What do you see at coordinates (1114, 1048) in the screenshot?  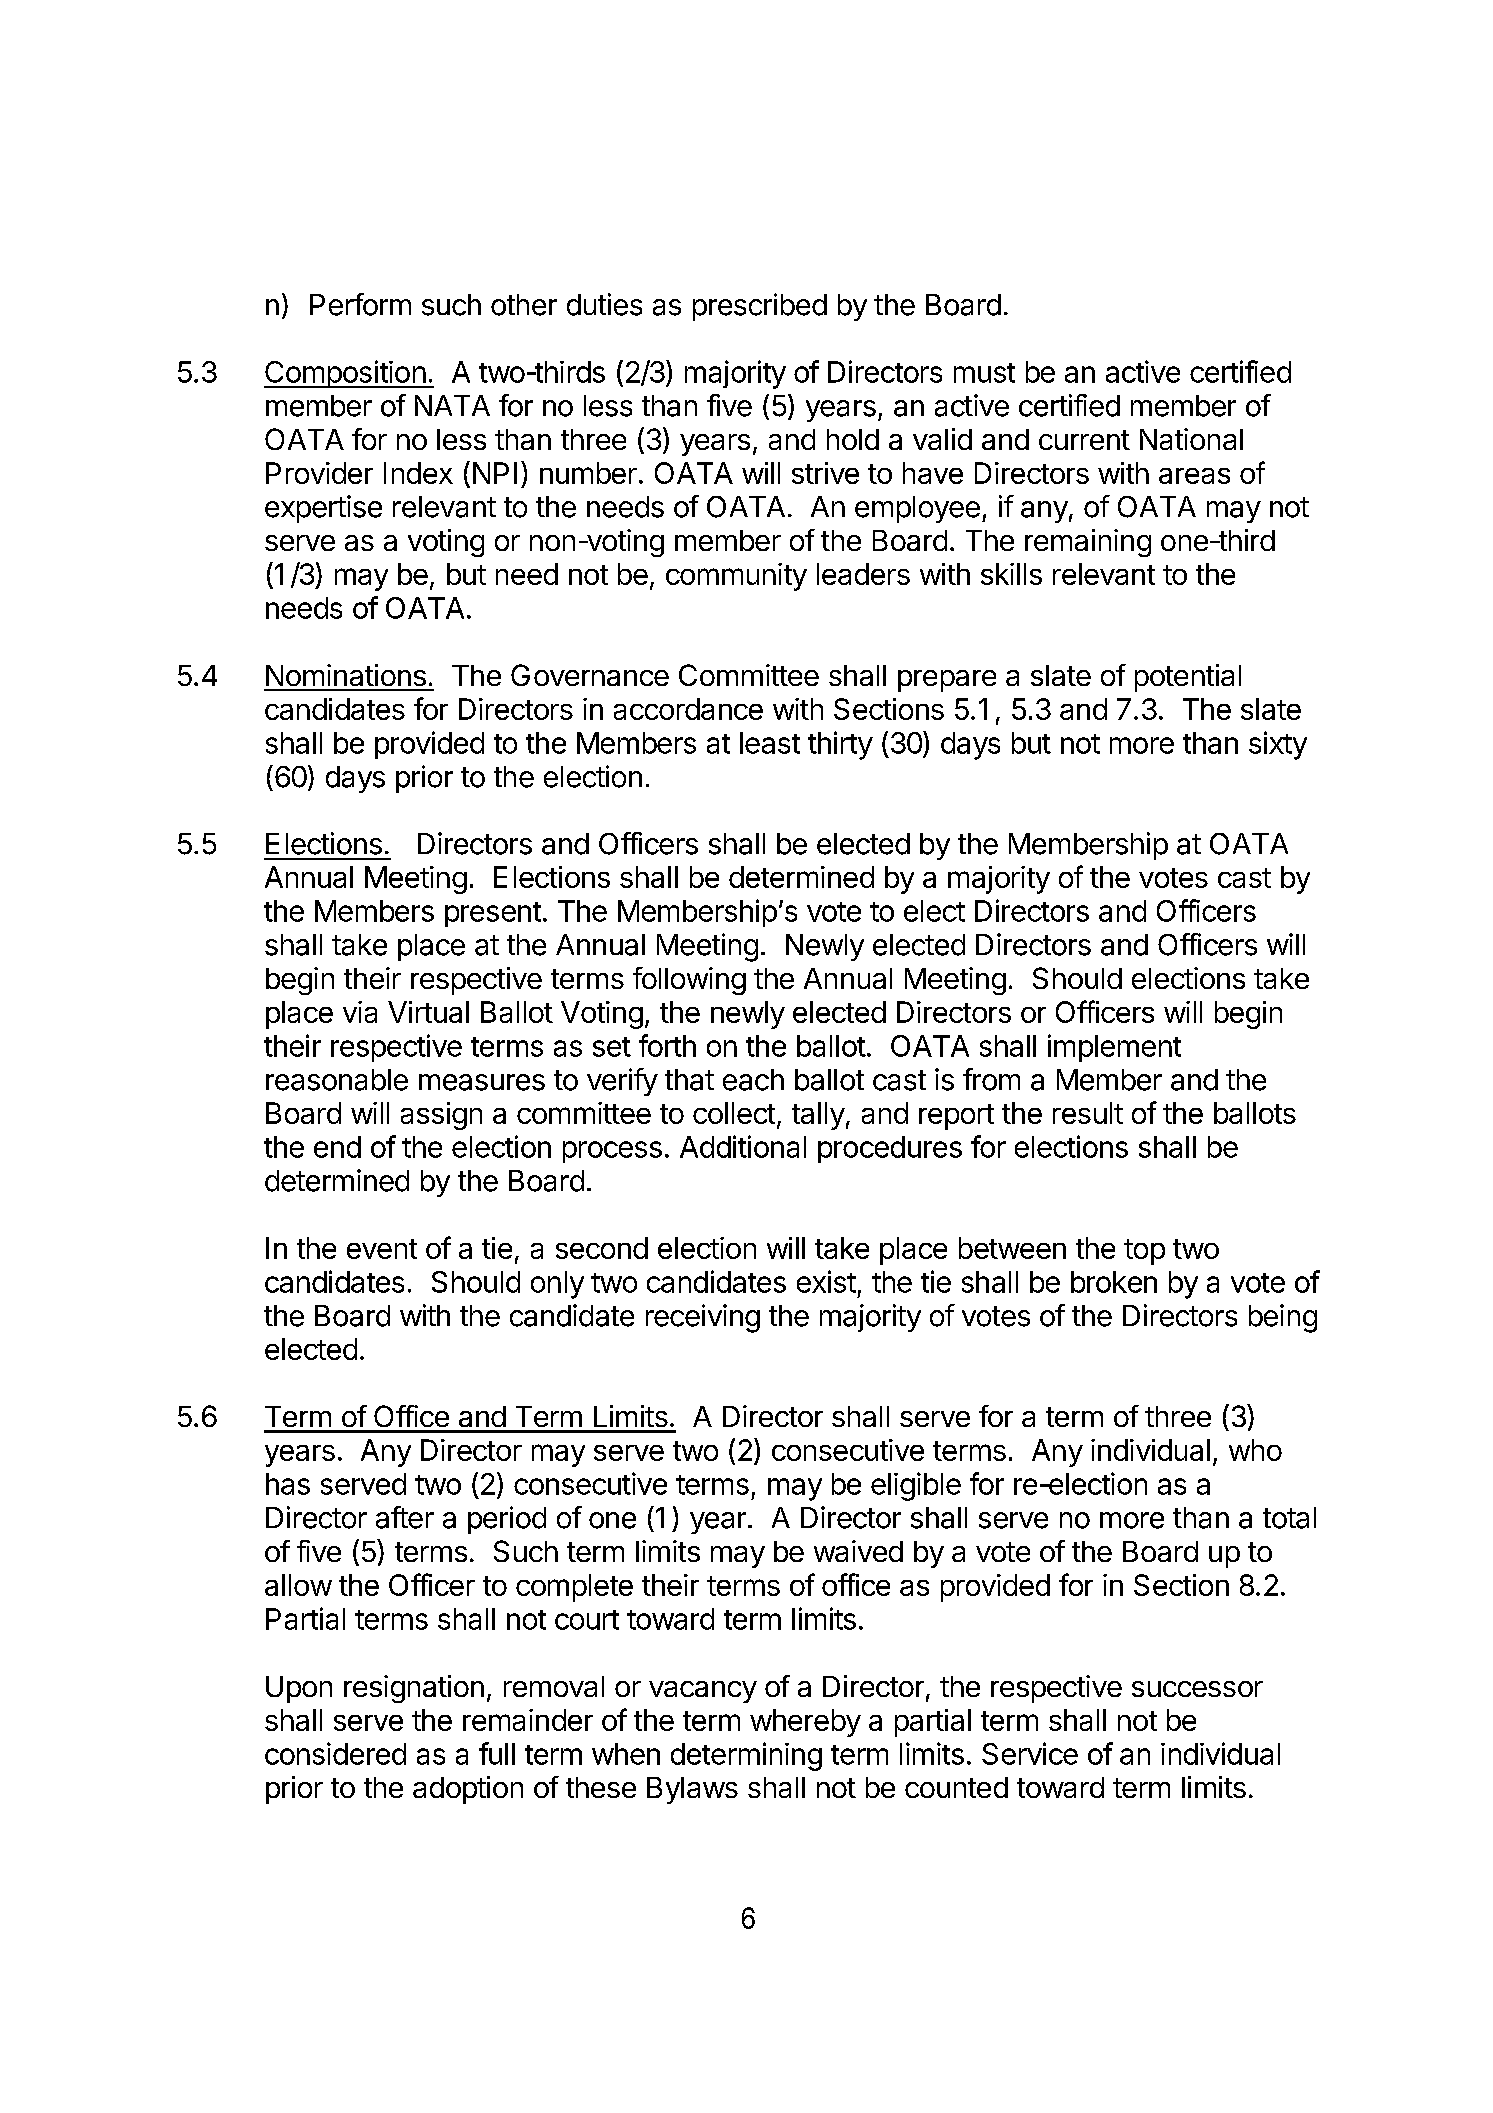 I see `implement` at bounding box center [1114, 1048].
